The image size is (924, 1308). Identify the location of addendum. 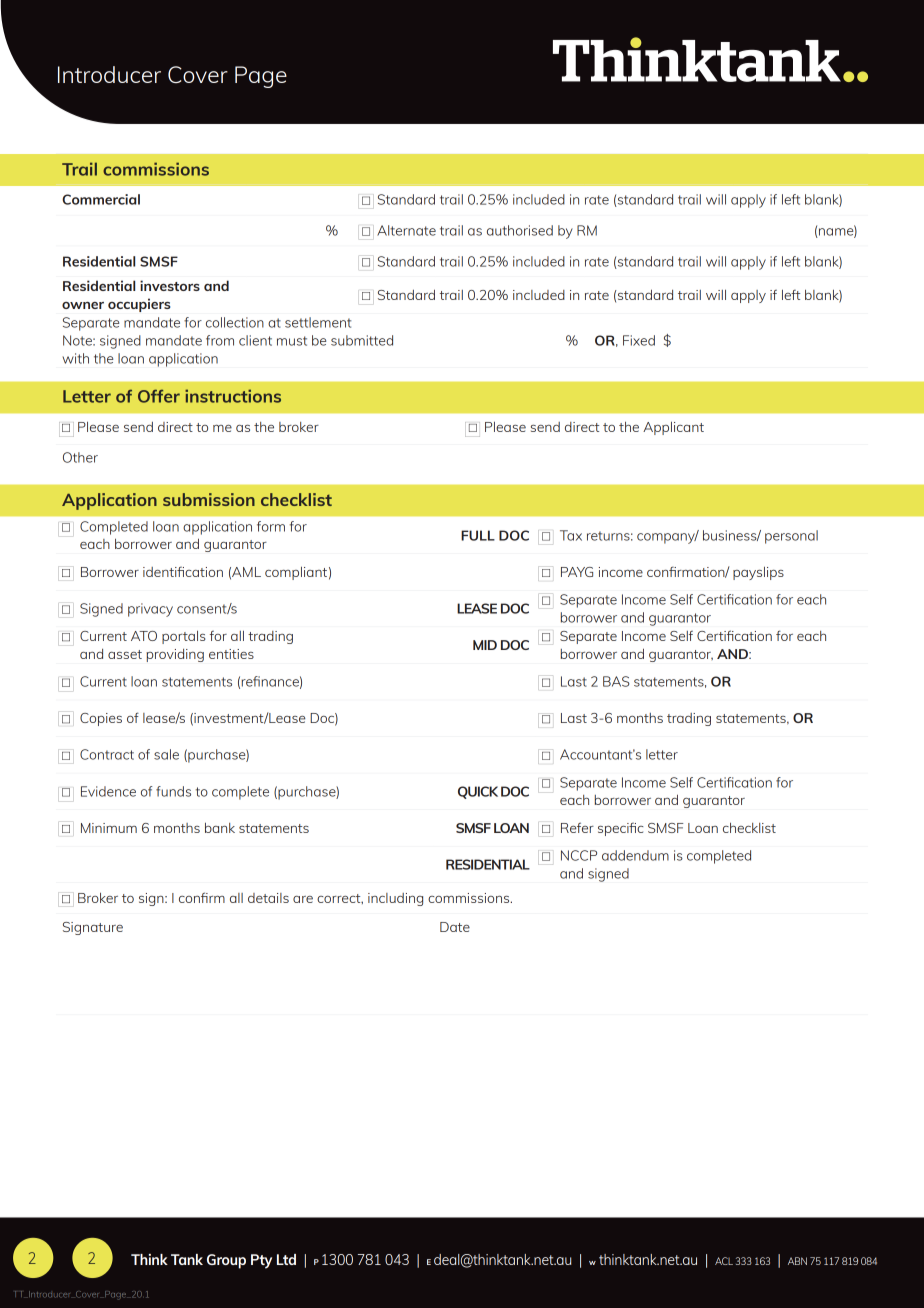
(635, 855).
